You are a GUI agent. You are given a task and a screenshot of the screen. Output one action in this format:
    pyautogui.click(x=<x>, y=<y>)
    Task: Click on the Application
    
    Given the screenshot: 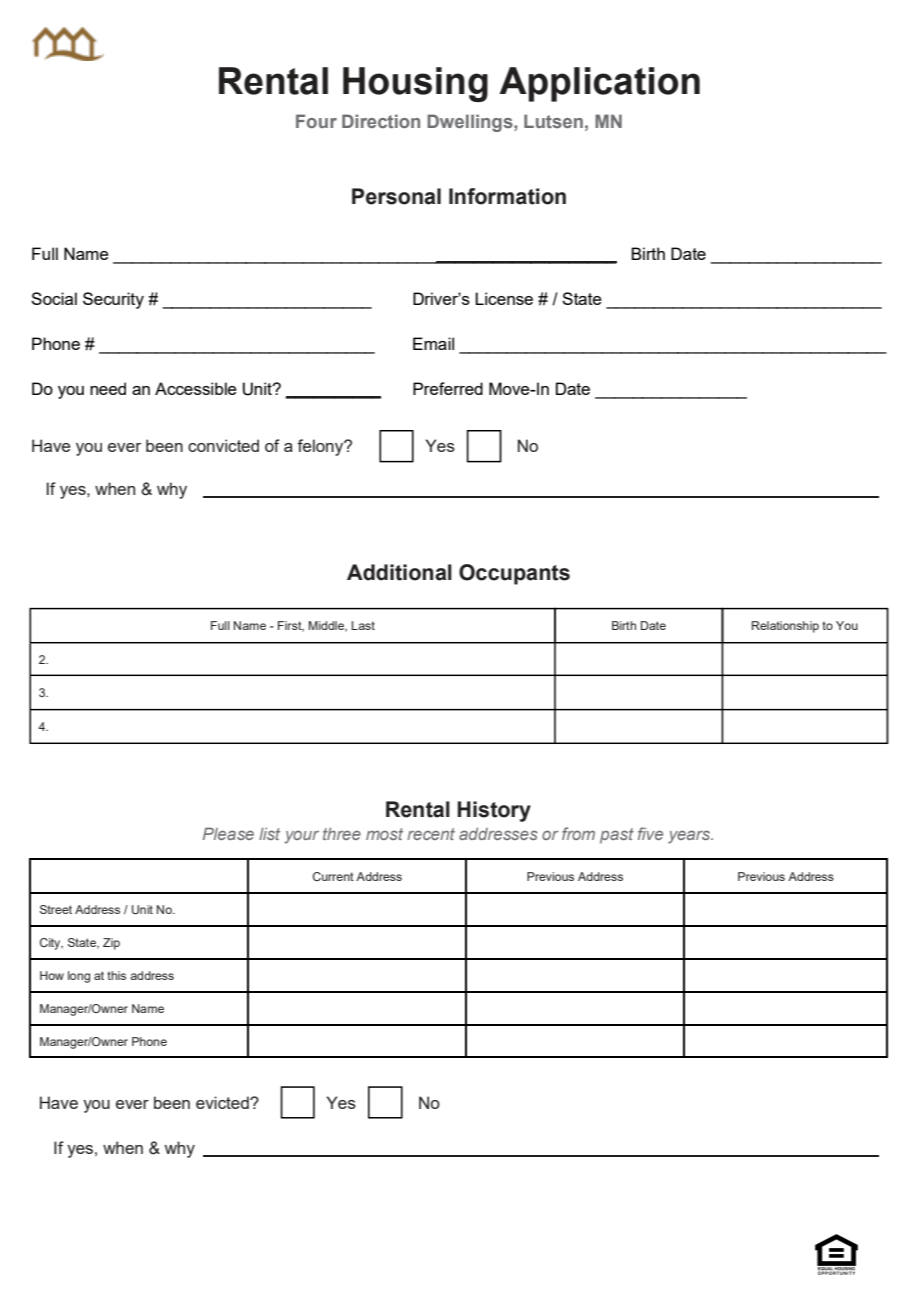 What is the action you would take?
    pyautogui.click(x=599, y=84)
